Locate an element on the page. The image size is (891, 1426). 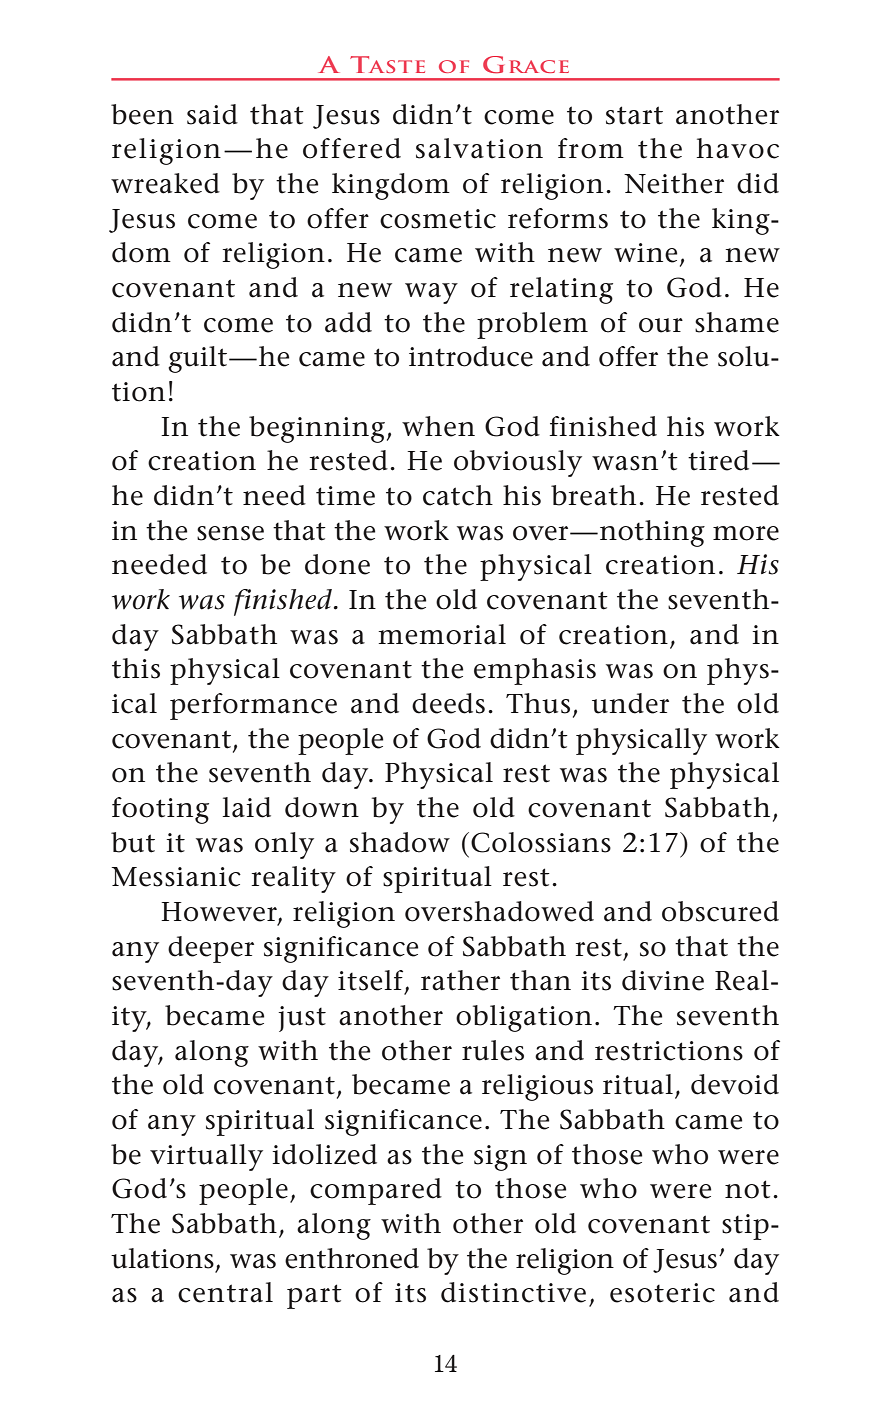
However is located at coordinates (220, 913).
